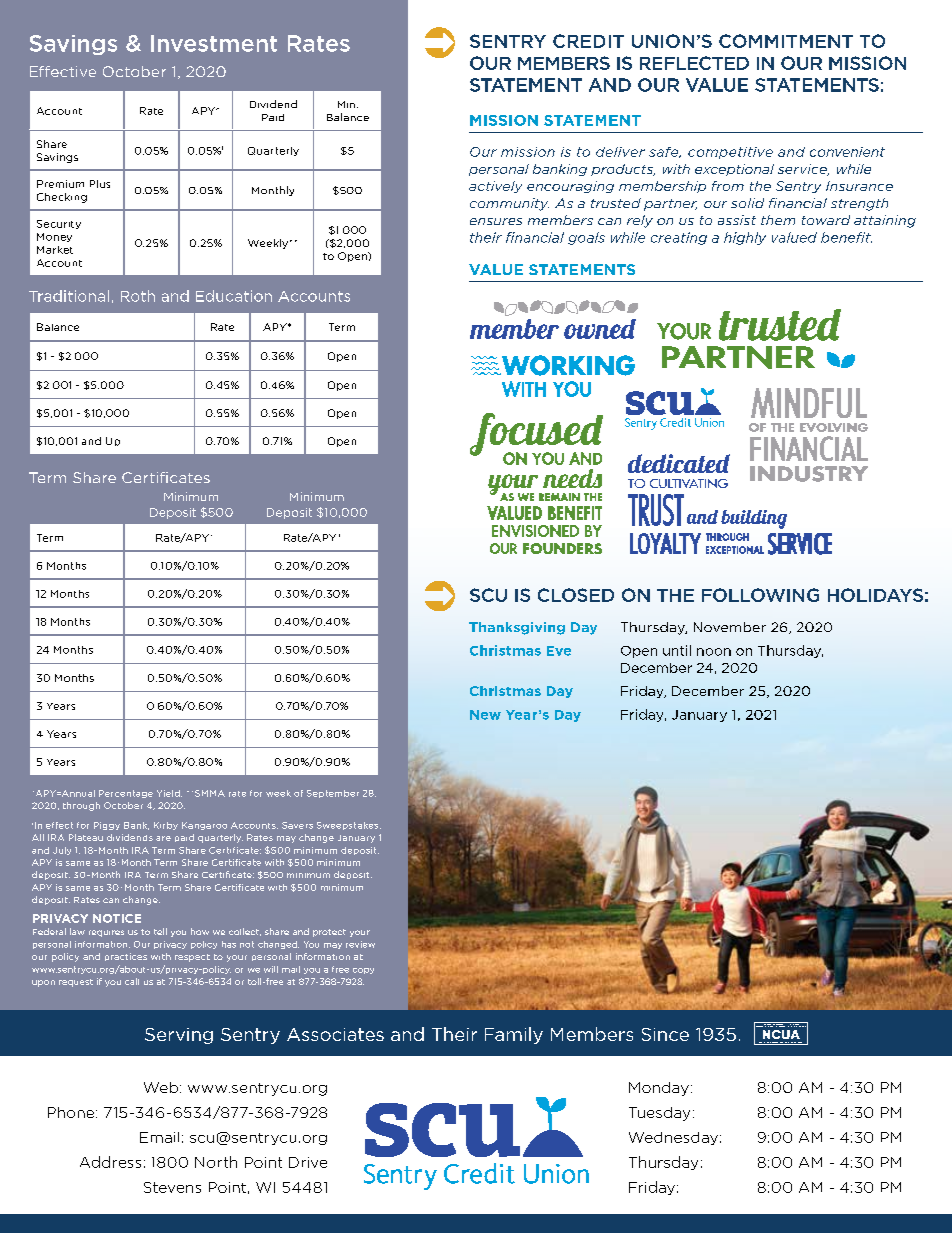 The height and width of the page is (1233, 952). Describe the element at coordinates (110, 1162) in the page. I see `Address` at that location.
